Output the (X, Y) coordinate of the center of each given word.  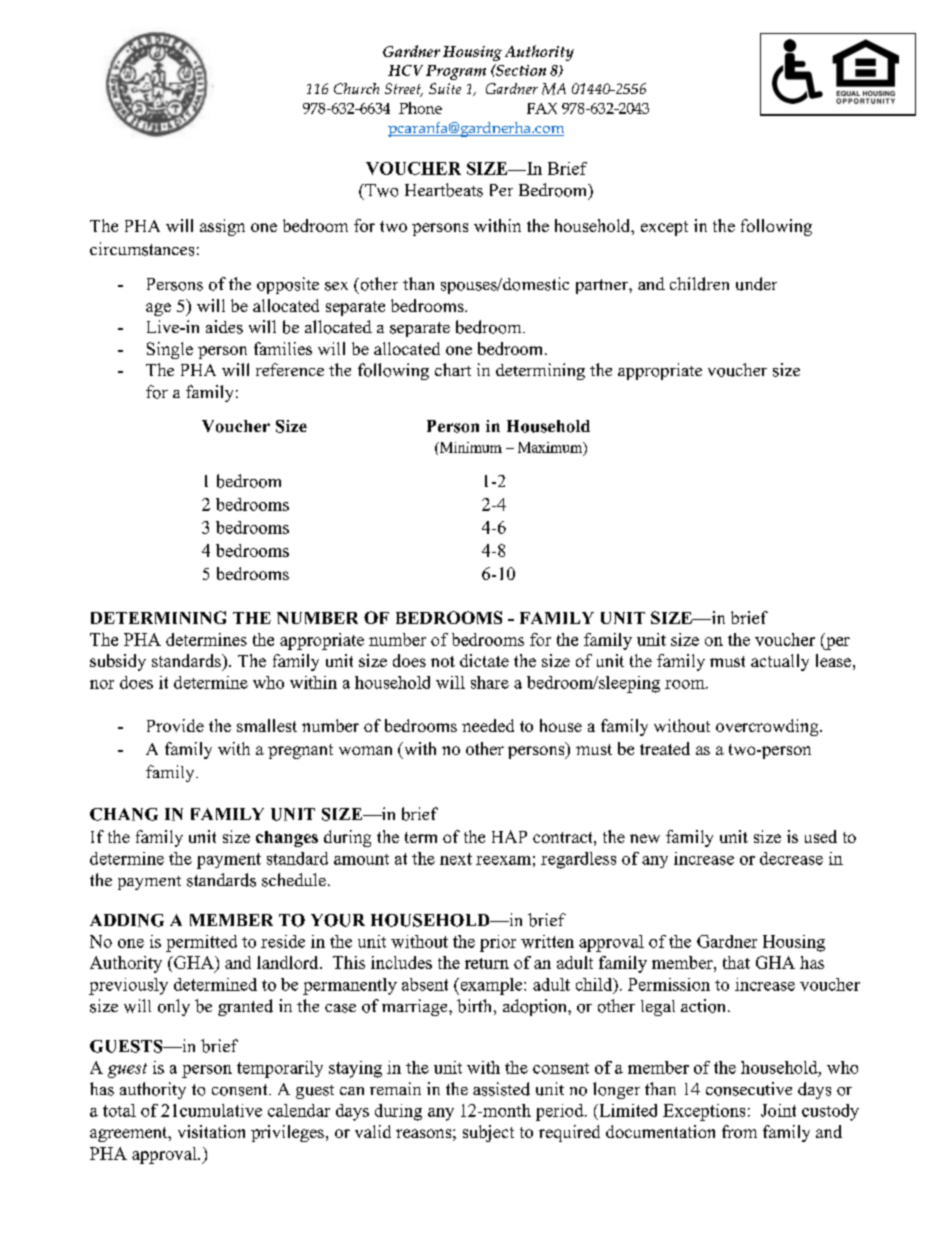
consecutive (749, 1089)
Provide (175, 725)
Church (356, 88)
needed (488, 725)
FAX (542, 108)
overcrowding (768, 727)
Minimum (470, 447)
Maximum (551, 448)
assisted (501, 1089)
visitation (211, 1131)
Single (170, 350)
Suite (445, 88)
